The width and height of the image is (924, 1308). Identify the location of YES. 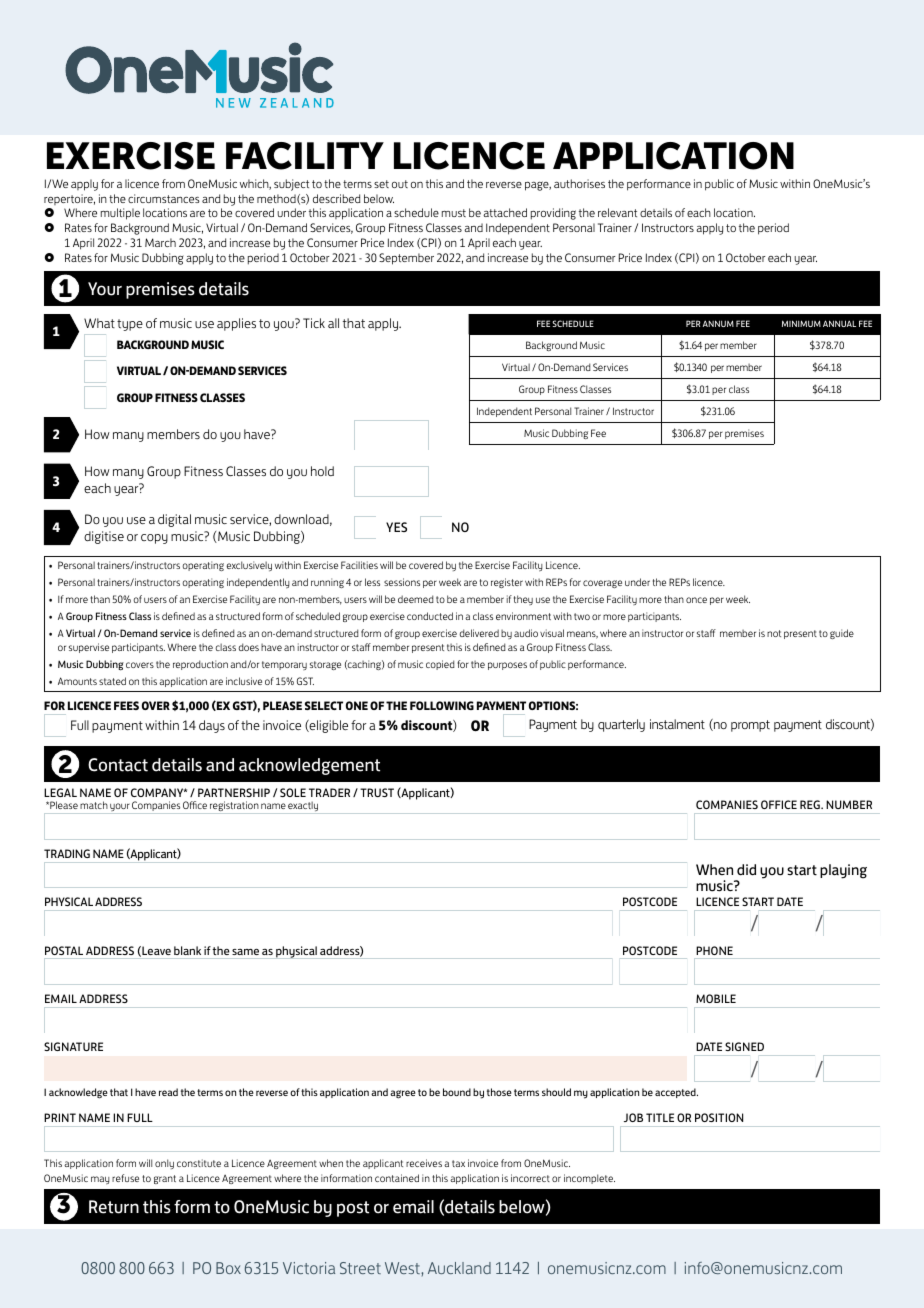
(396, 527).
